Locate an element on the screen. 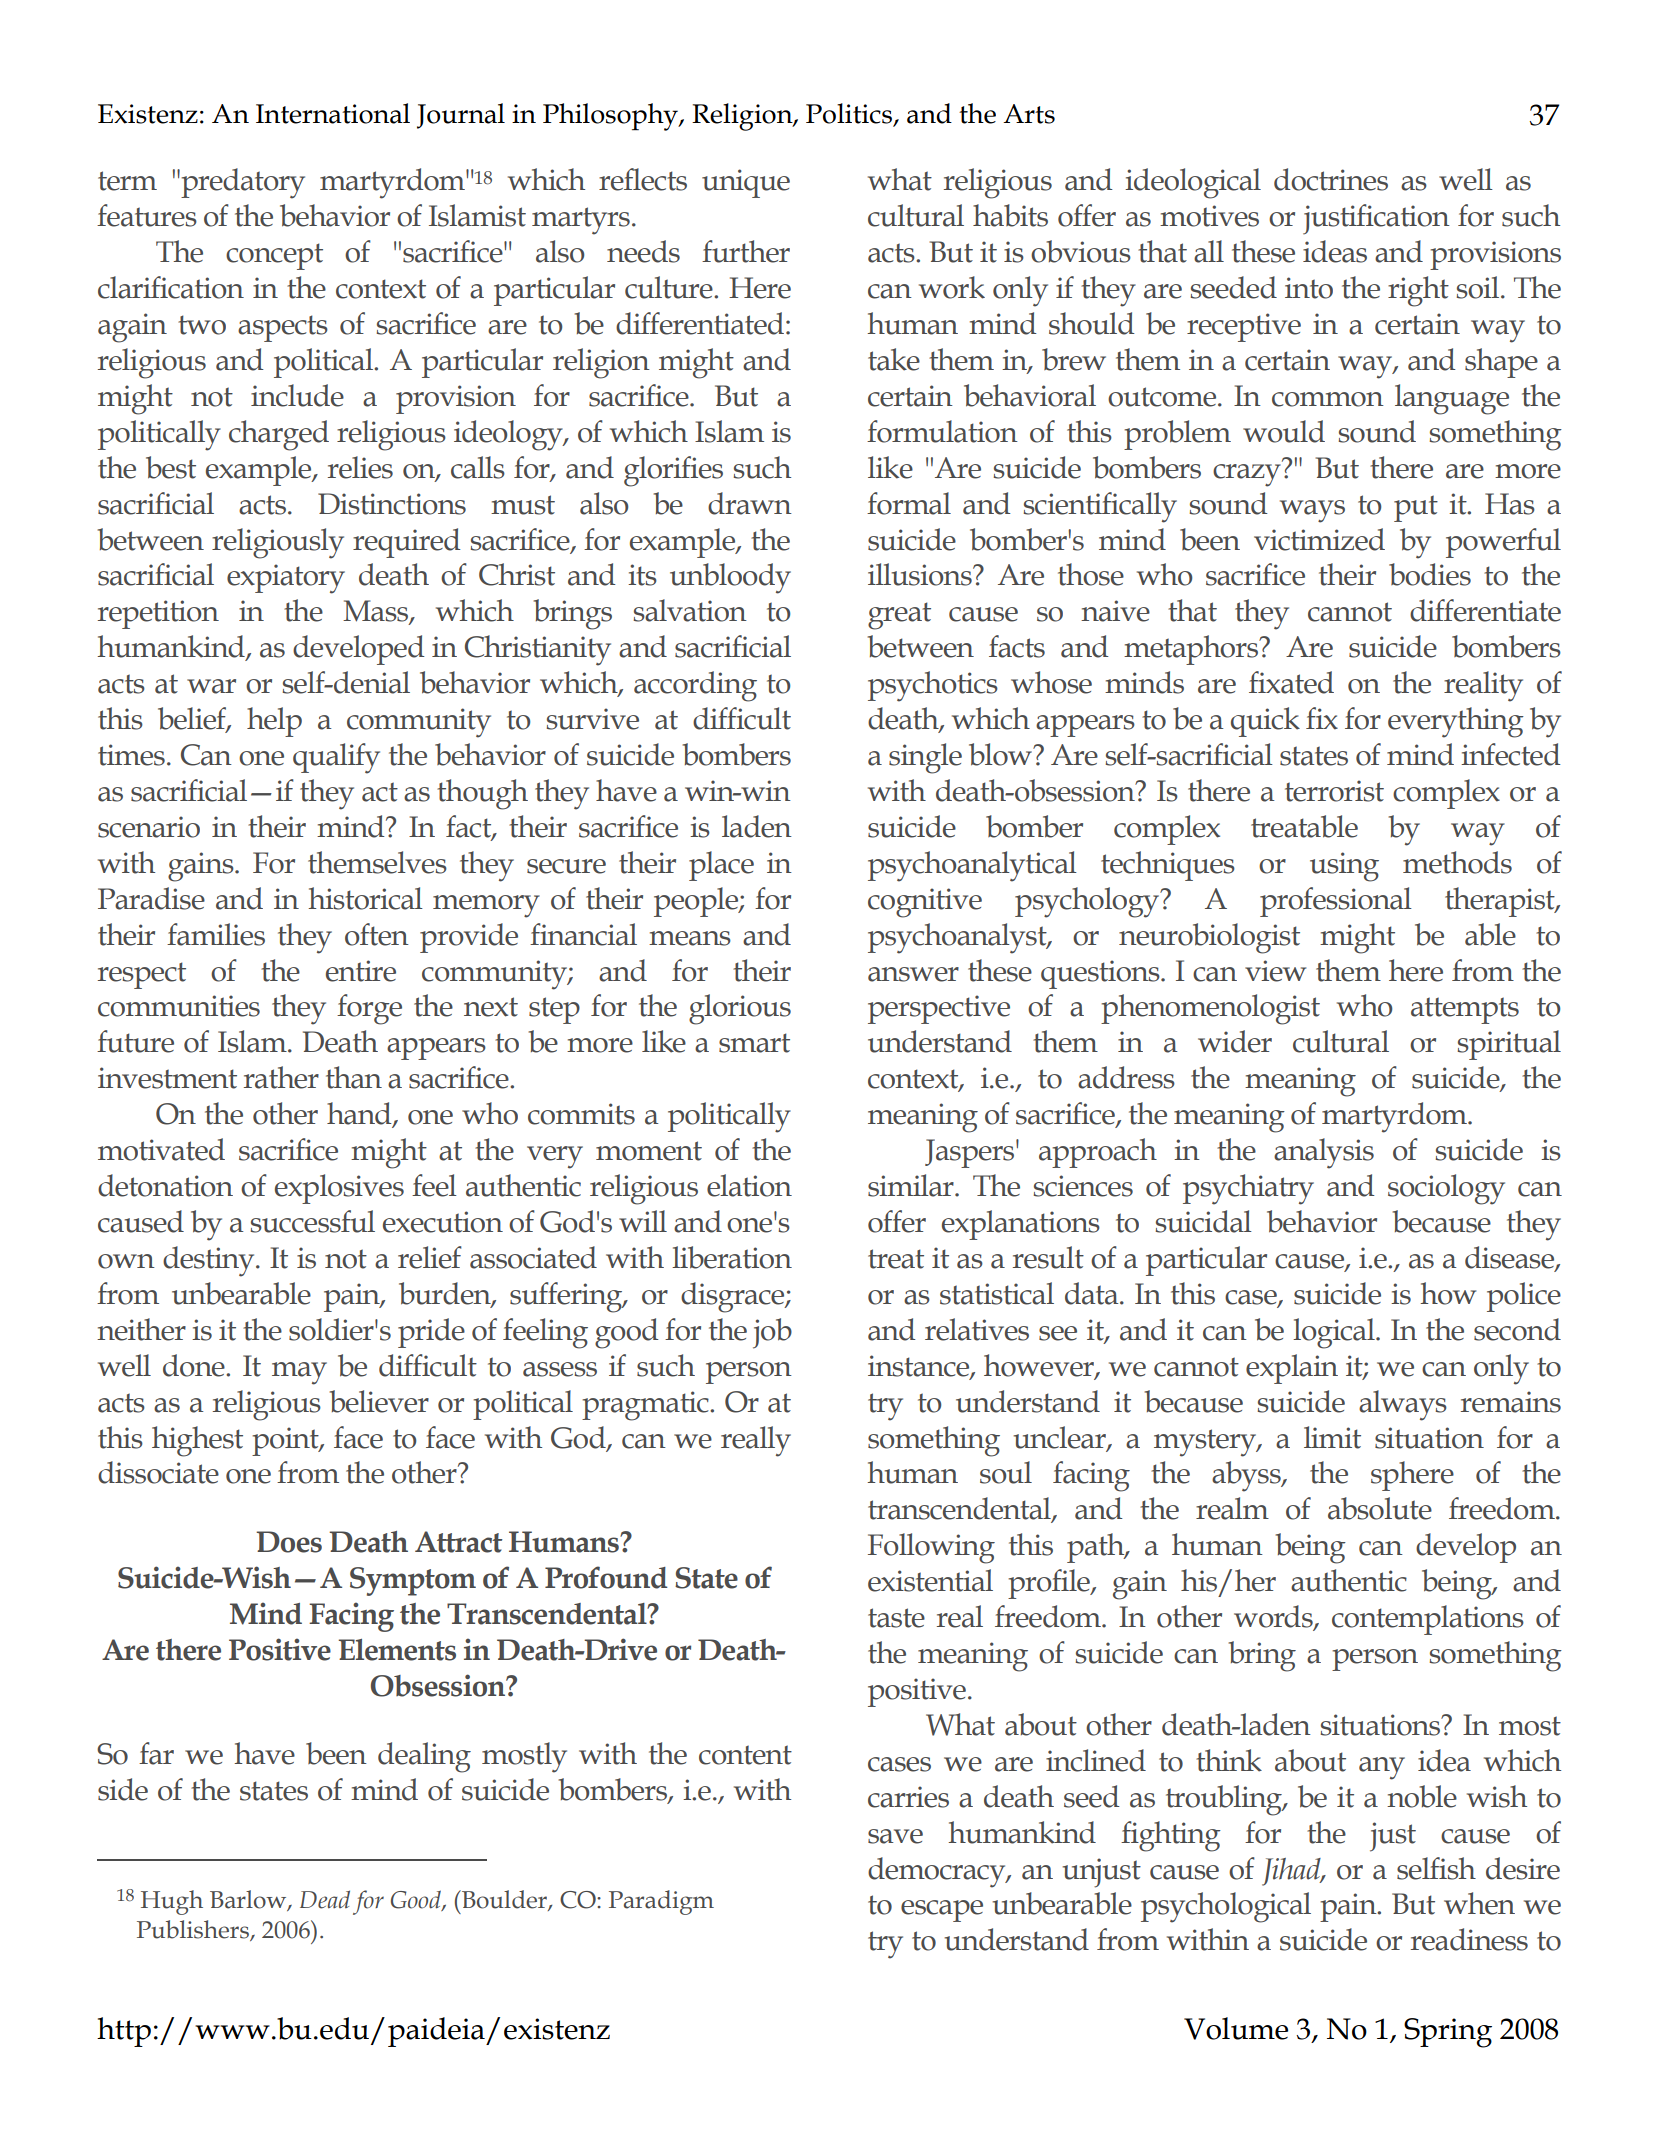 The image size is (1657, 2145). rather is located at coordinates (281, 1077).
